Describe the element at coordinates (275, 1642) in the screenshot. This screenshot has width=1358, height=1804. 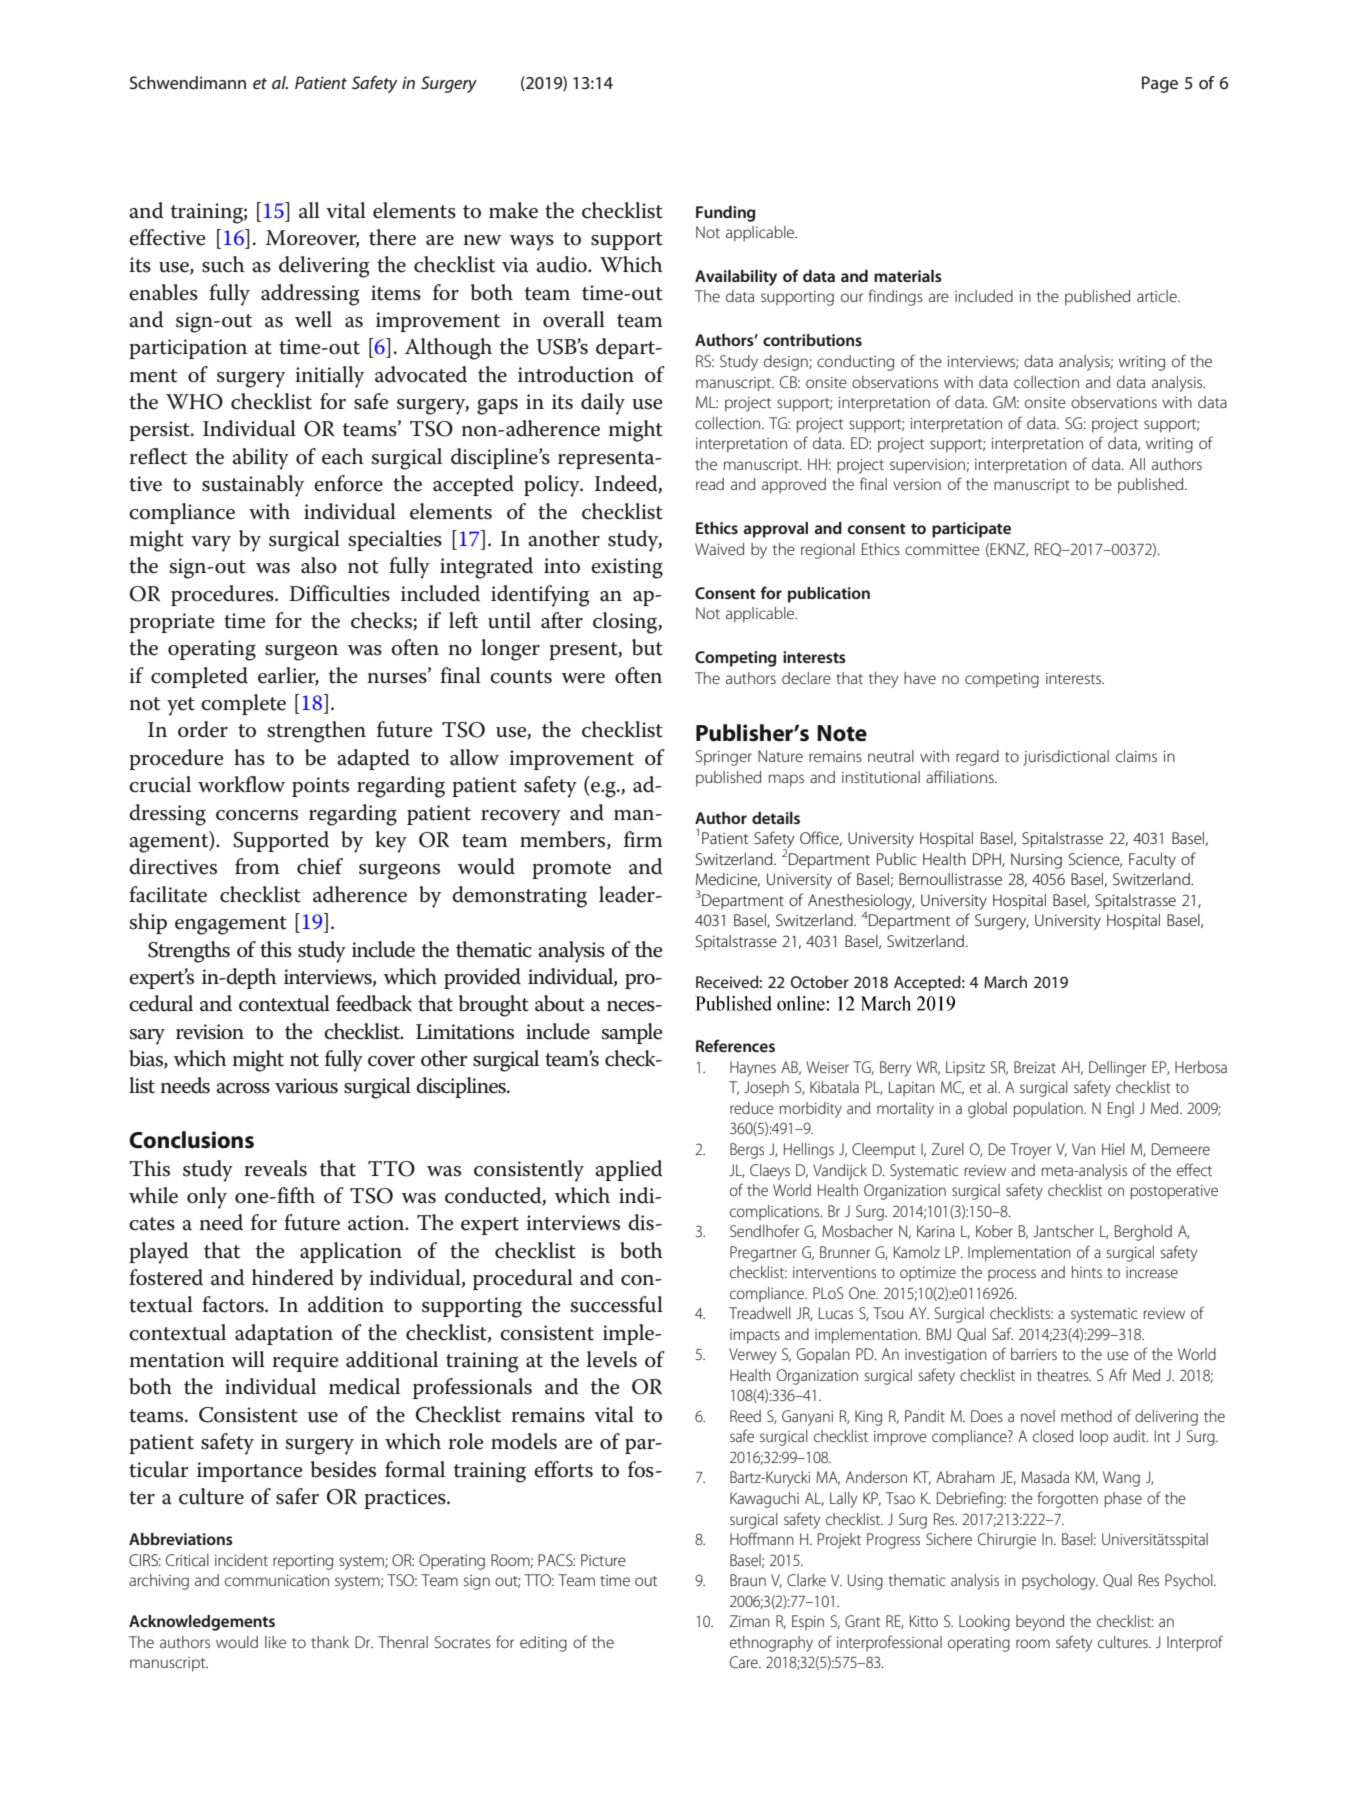
I see `like` at that location.
